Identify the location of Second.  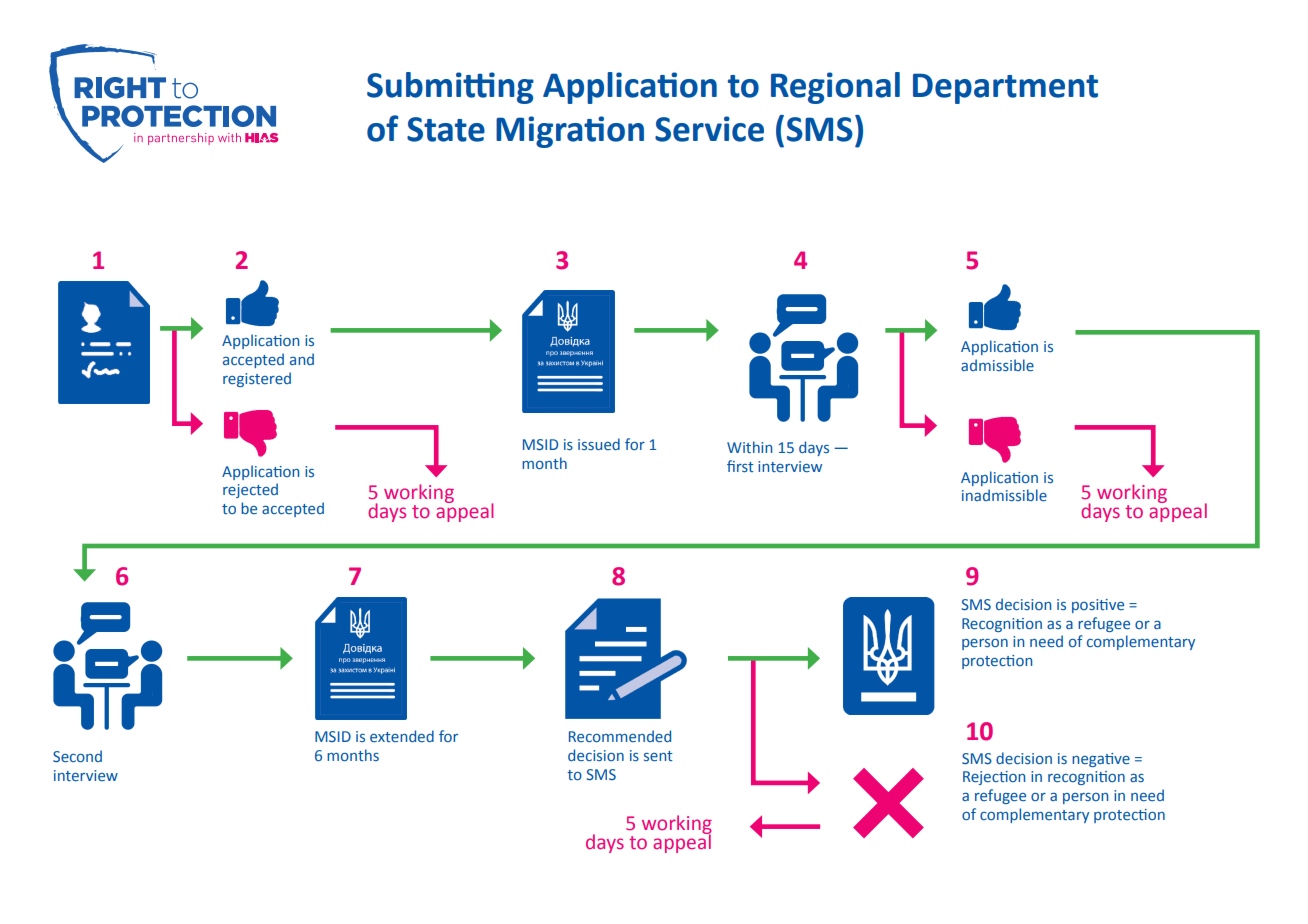
(77, 756).
